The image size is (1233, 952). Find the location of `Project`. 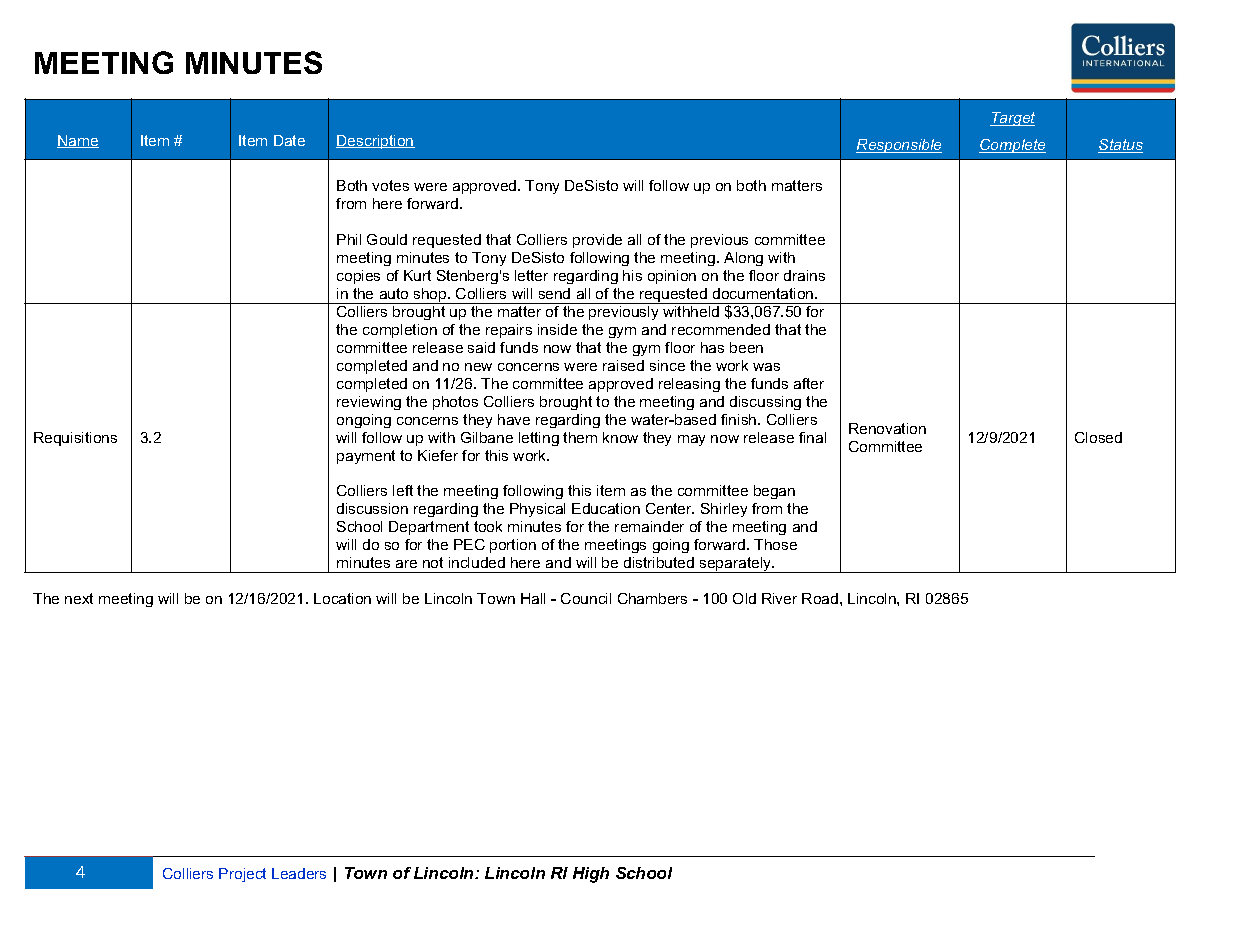

Project is located at coordinates (242, 875).
